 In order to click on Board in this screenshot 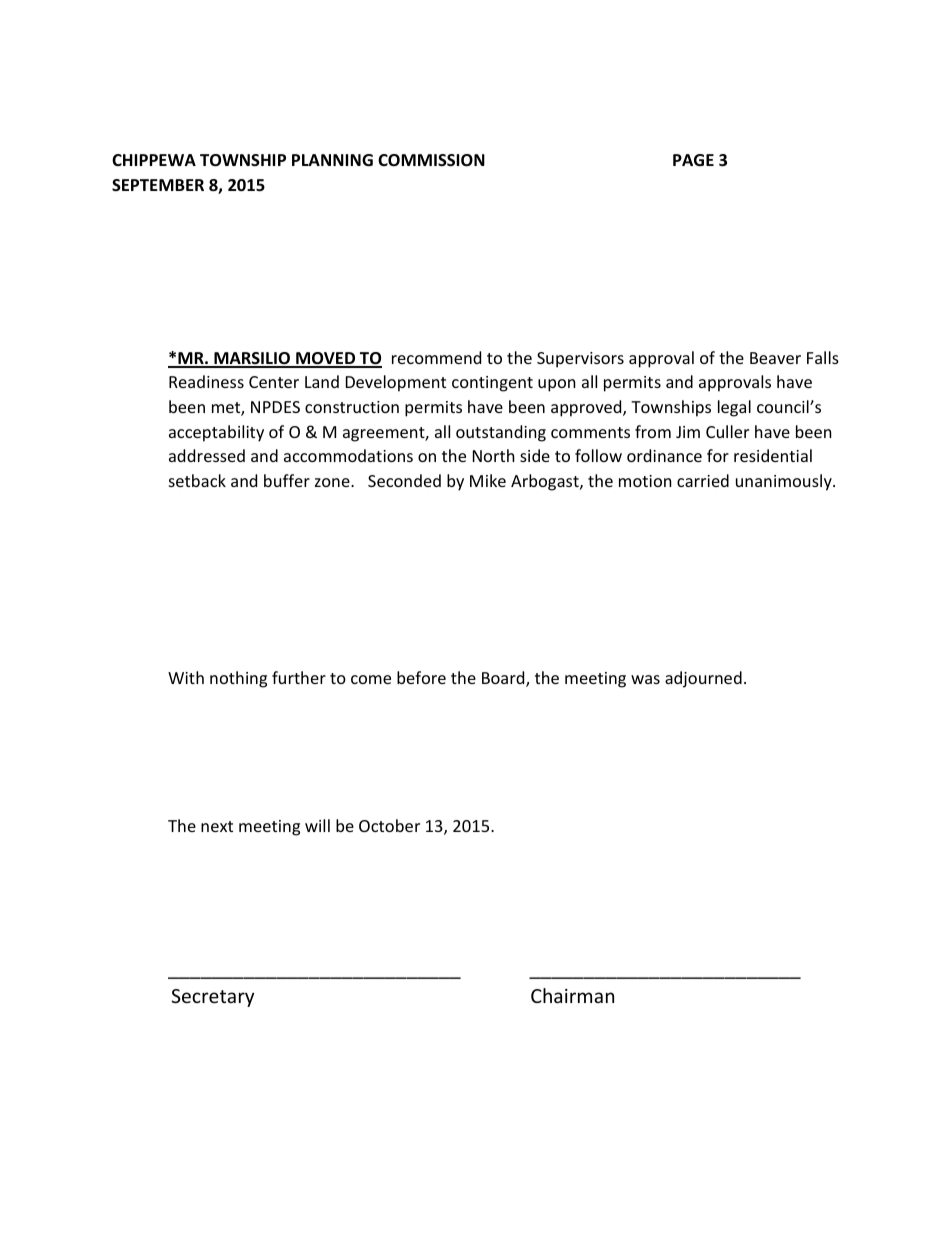, I will do `click(504, 679)`.
